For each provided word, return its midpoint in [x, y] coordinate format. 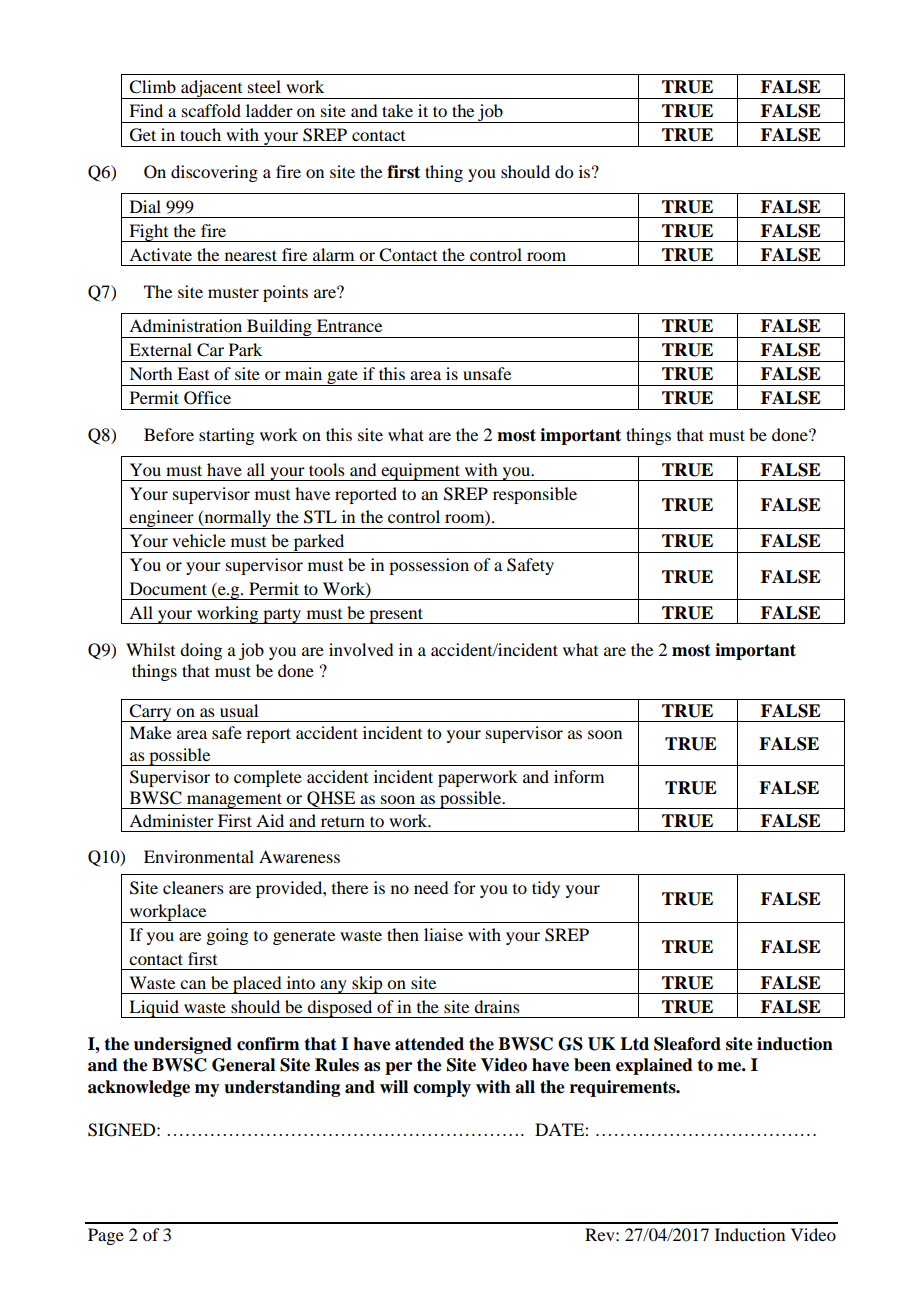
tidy [546, 889]
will [394, 1086]
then [403, 934]
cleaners [193, 887]
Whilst [150, 649]
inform [579, 776]
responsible [535, 495]
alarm [333, 254]
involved [361, 649]
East [193, 373]
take [397, 110]
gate [342, 378]
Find [146, 110]
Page [106, 1236]
